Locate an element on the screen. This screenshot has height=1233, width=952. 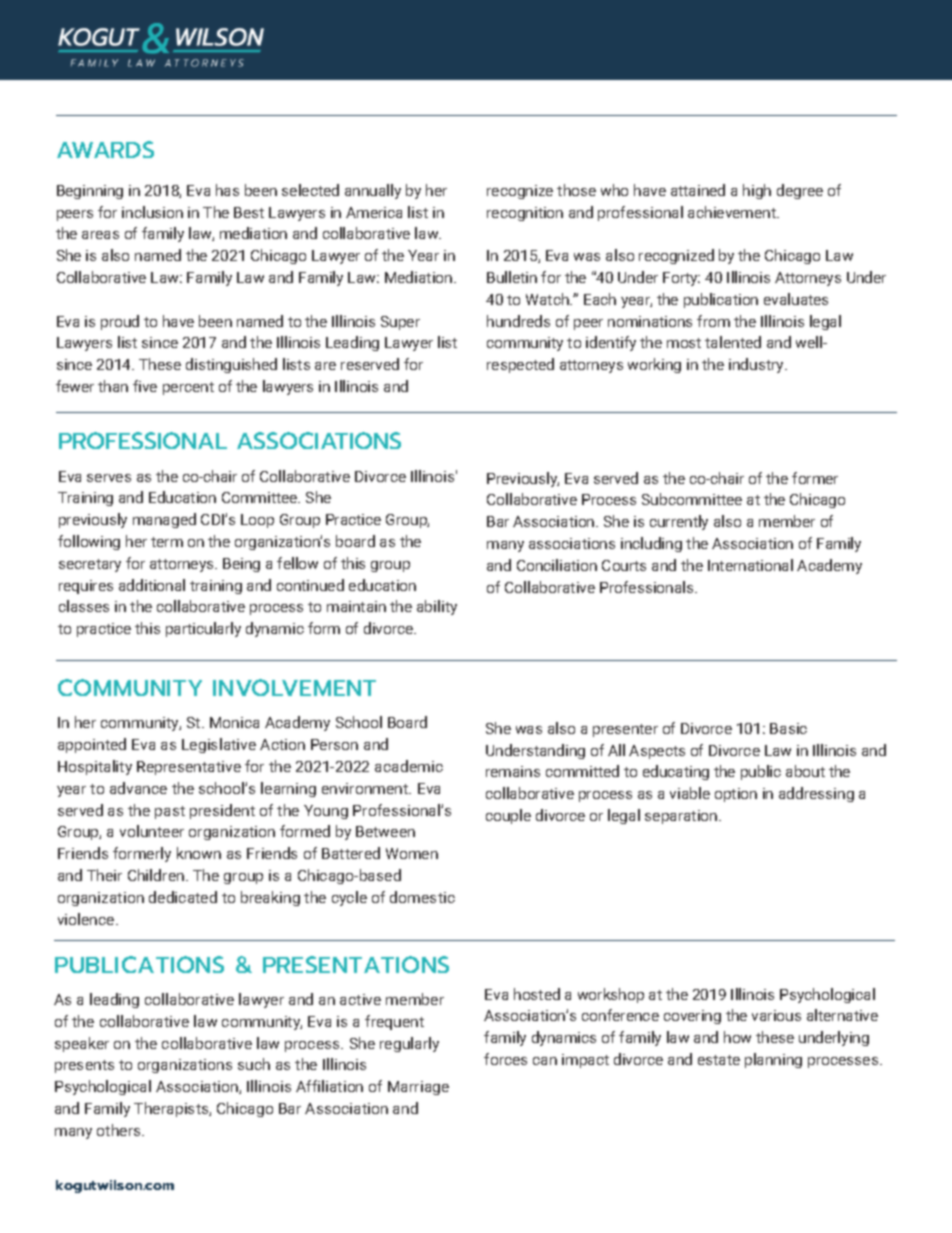
Marriage is located at coordinates (418, 1088).
